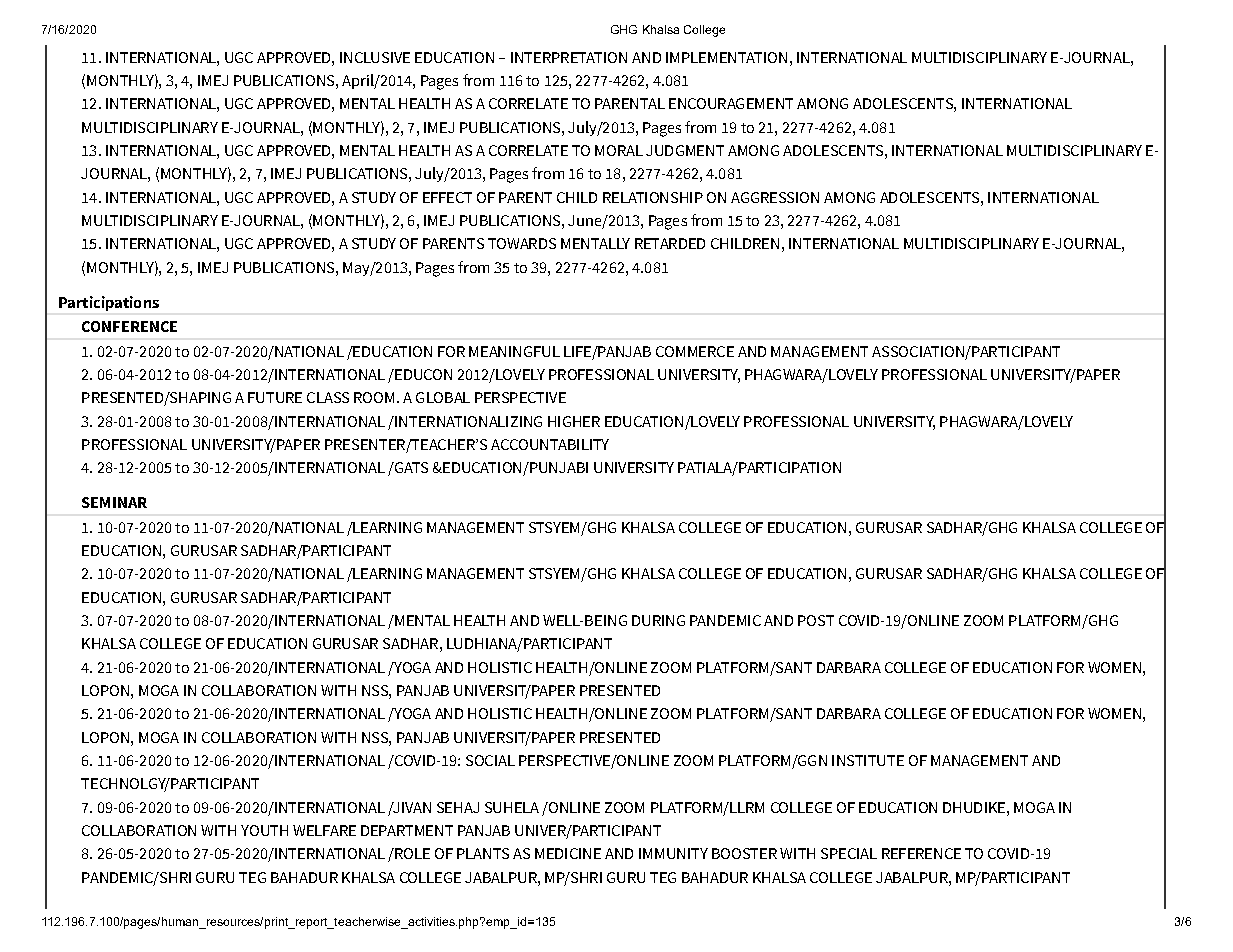 The image size is (1233, 952). Describe the element at coordinates (129, 326) in the page. I see `CONFERENCE` at that location.
